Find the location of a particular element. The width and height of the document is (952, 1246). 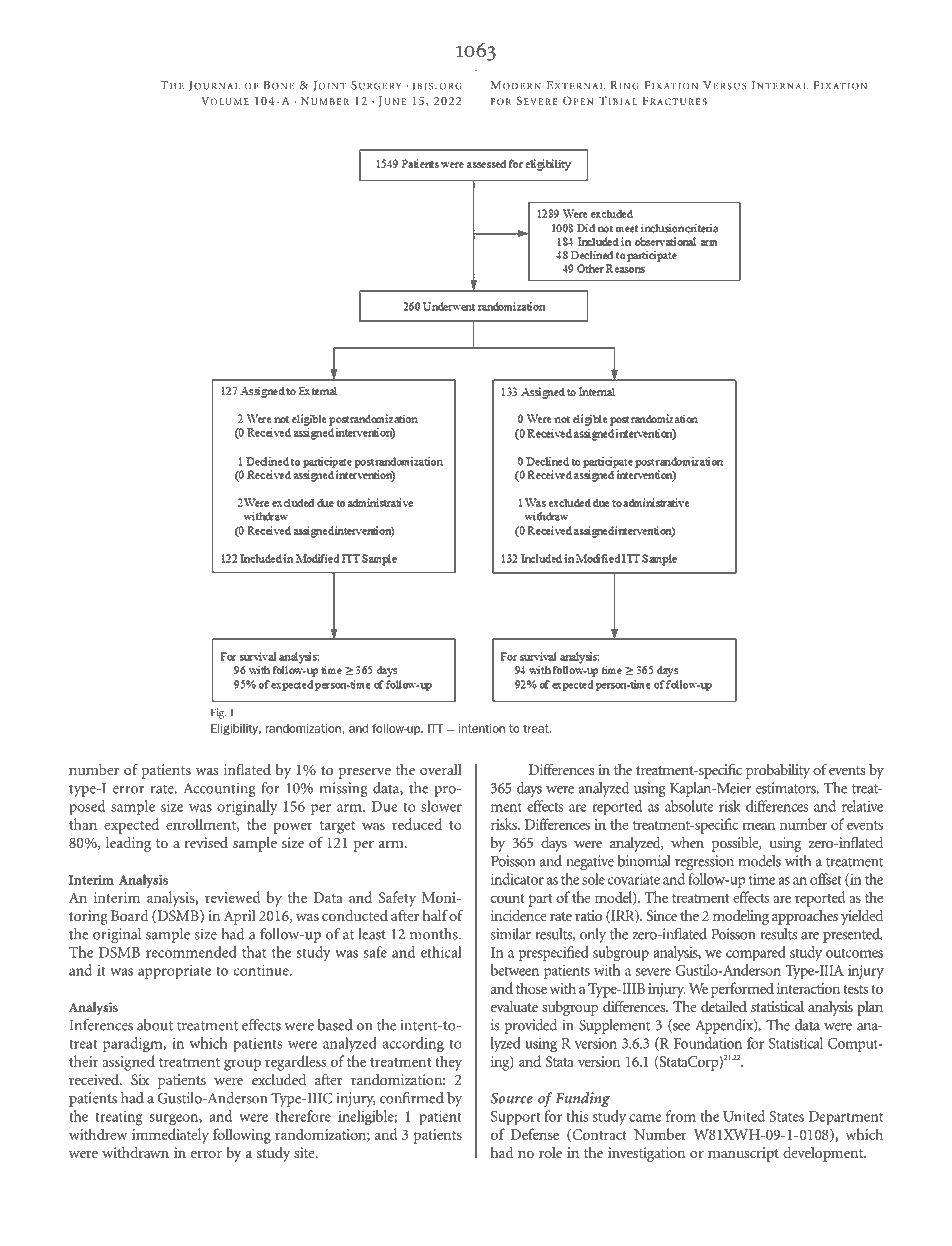

recommended is located at coordinates (191, 952).
